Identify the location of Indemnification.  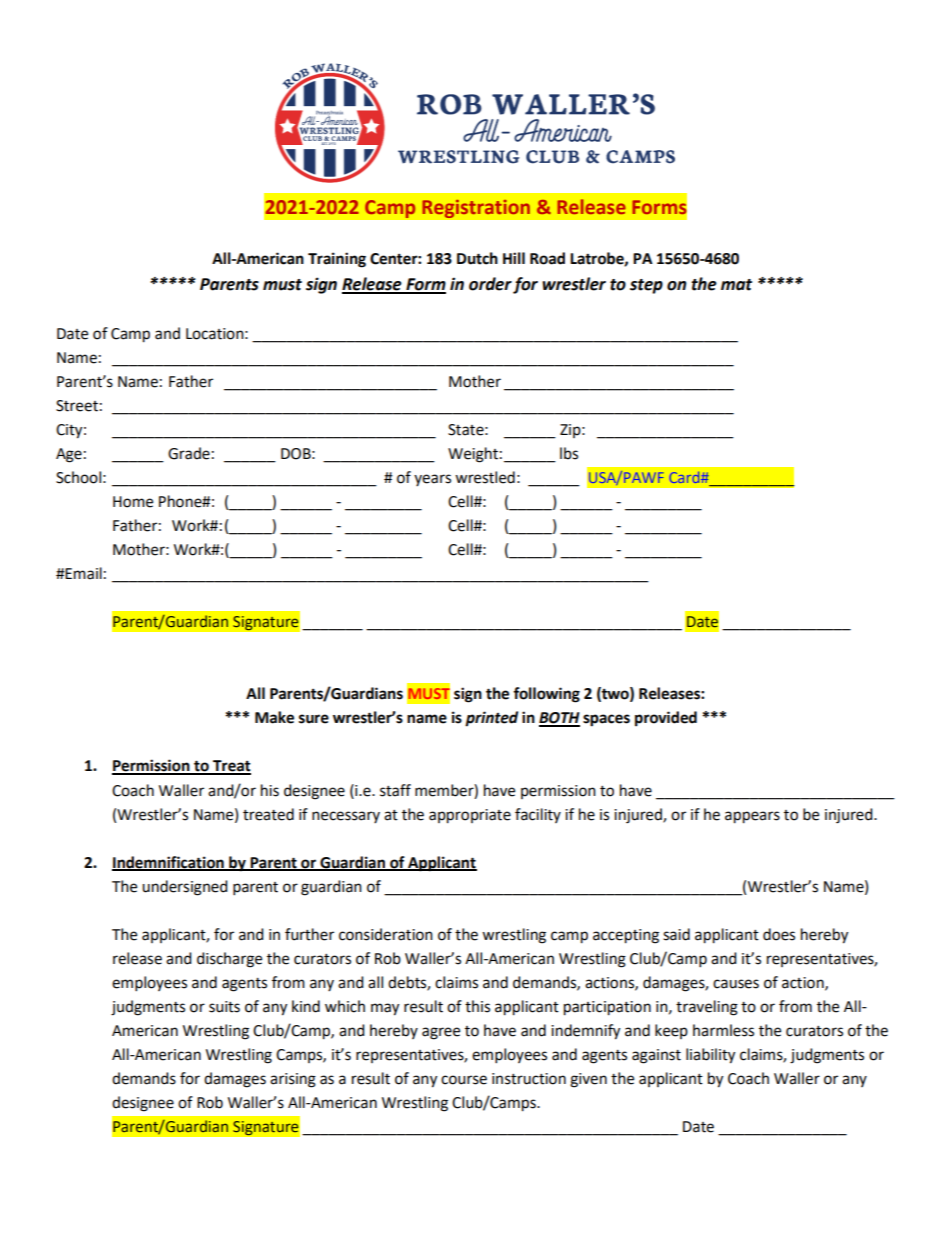
(169, 863).
